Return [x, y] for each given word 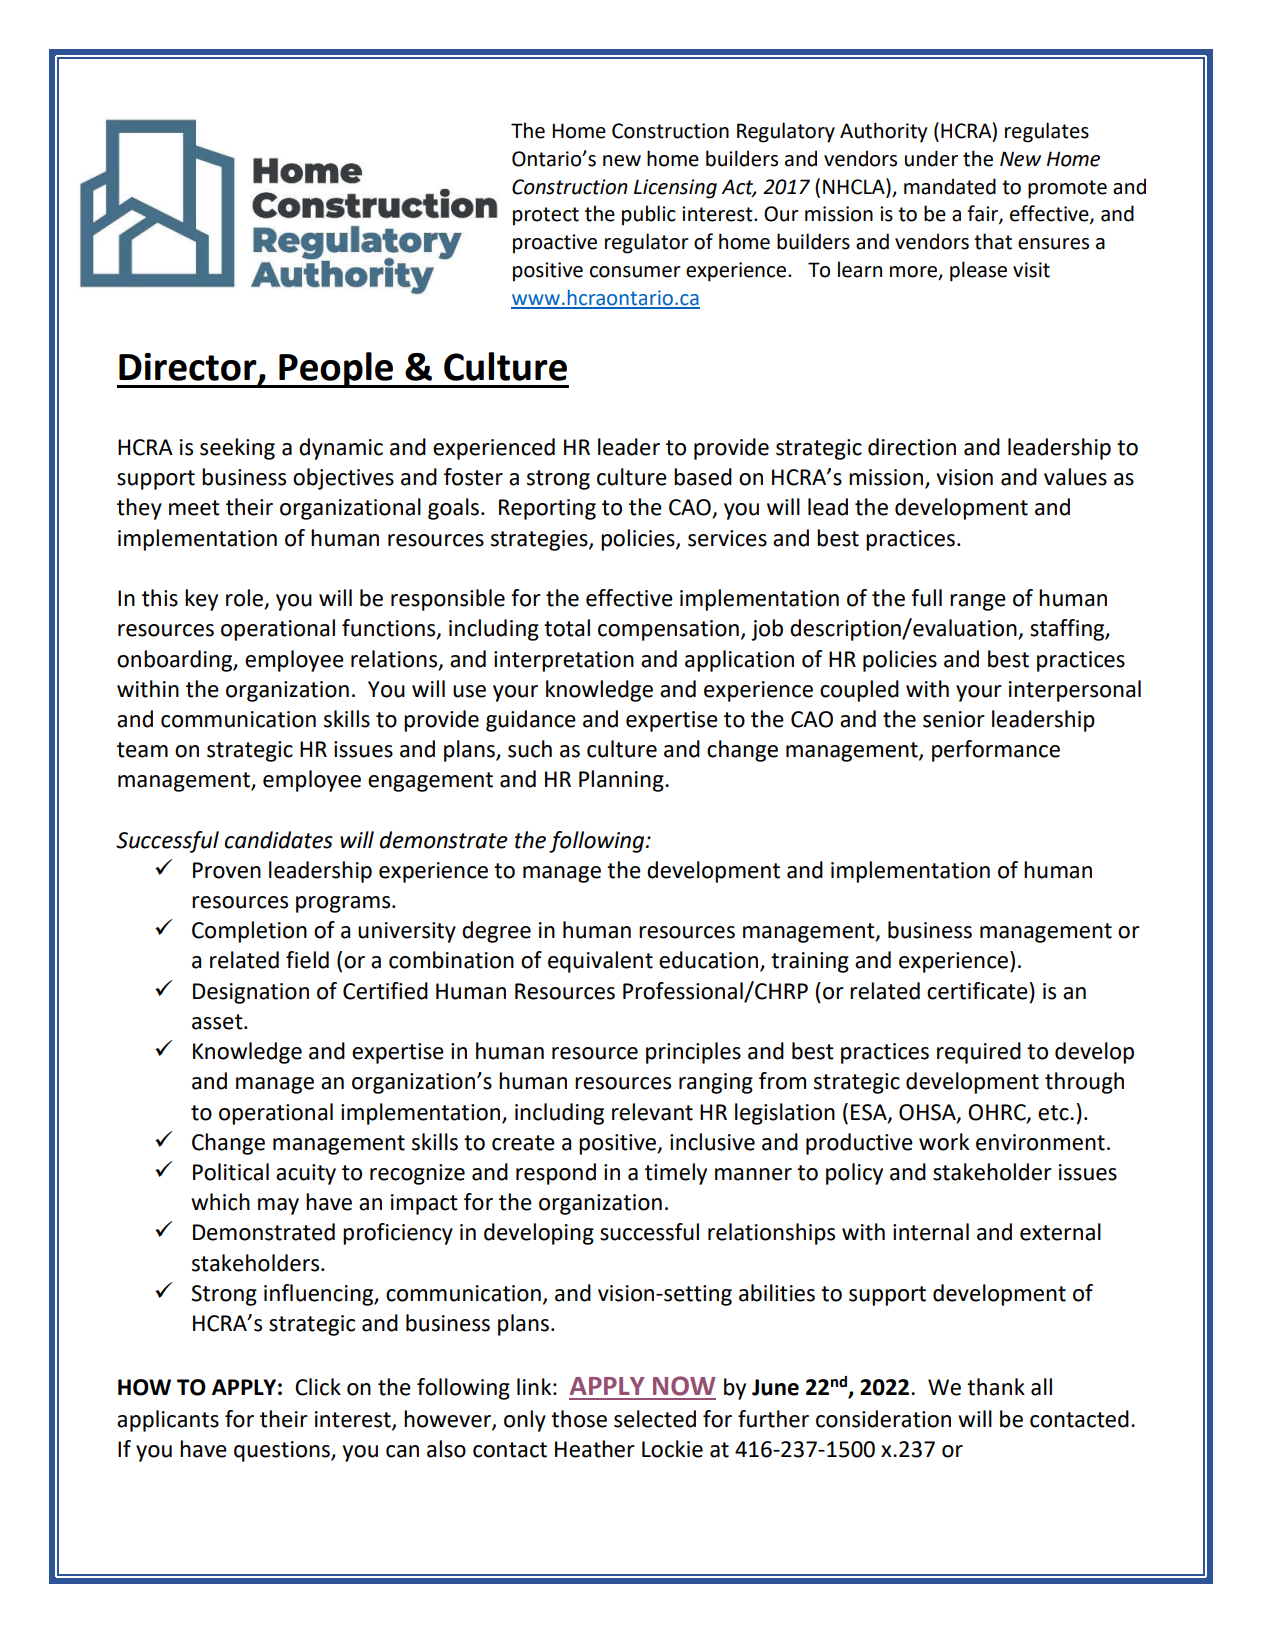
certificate [977, 991]
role [245, 599]
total [567, 628]
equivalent [600, 962]
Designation [251, 993]
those [579, 1419]
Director [189, 368]
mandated [950, 186]
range [978, 602]
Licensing [675, 189]
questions [283, 1451]
